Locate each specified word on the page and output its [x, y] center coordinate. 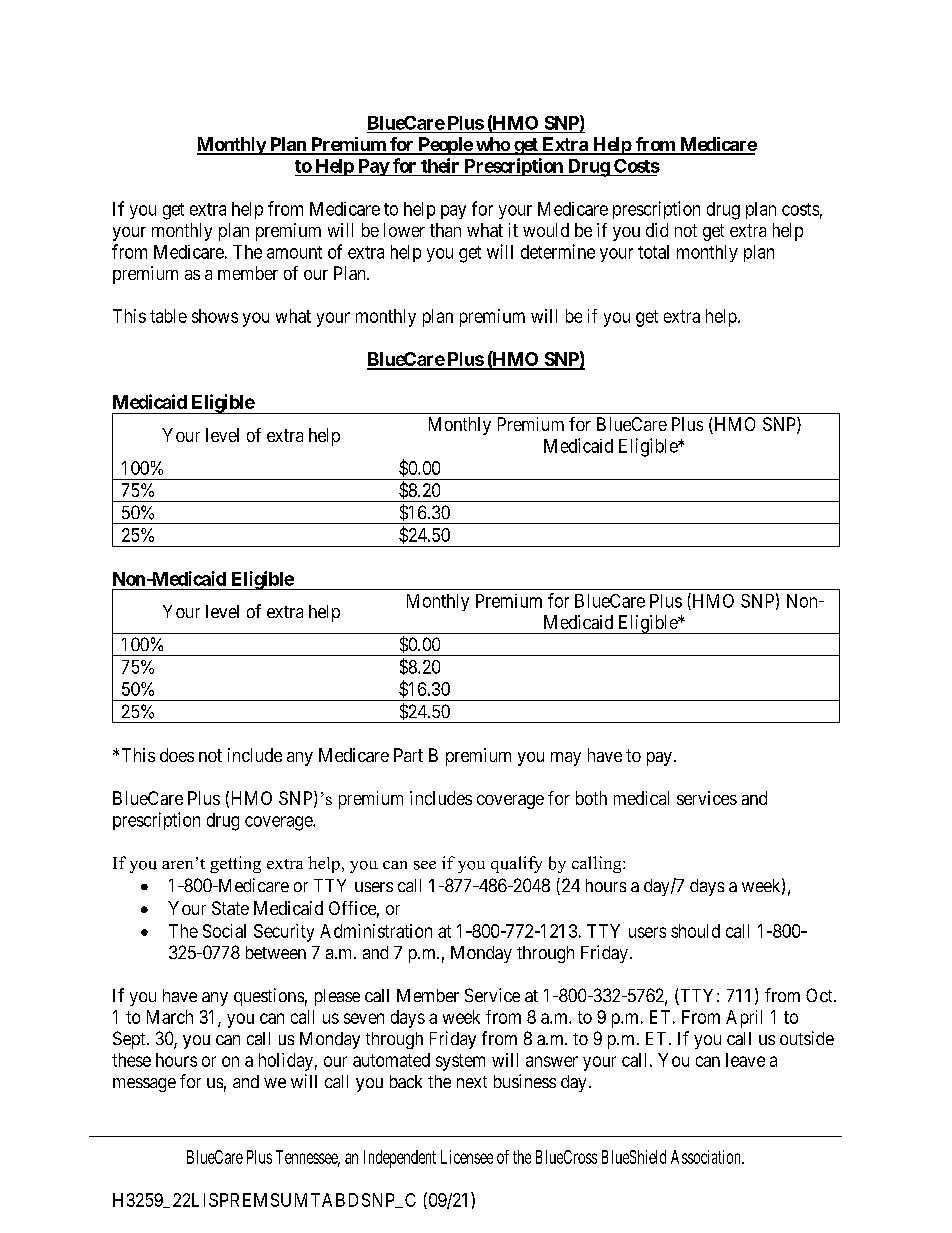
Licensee [467, 1157]
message [144, 1085]
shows [215, 316]
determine [558, 251]
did [657, 230]
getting [235, 864]
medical [641, 798]
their [440, 165]
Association [707, 1157]
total [653, 252]
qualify [516, 864]
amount [294, 252]
